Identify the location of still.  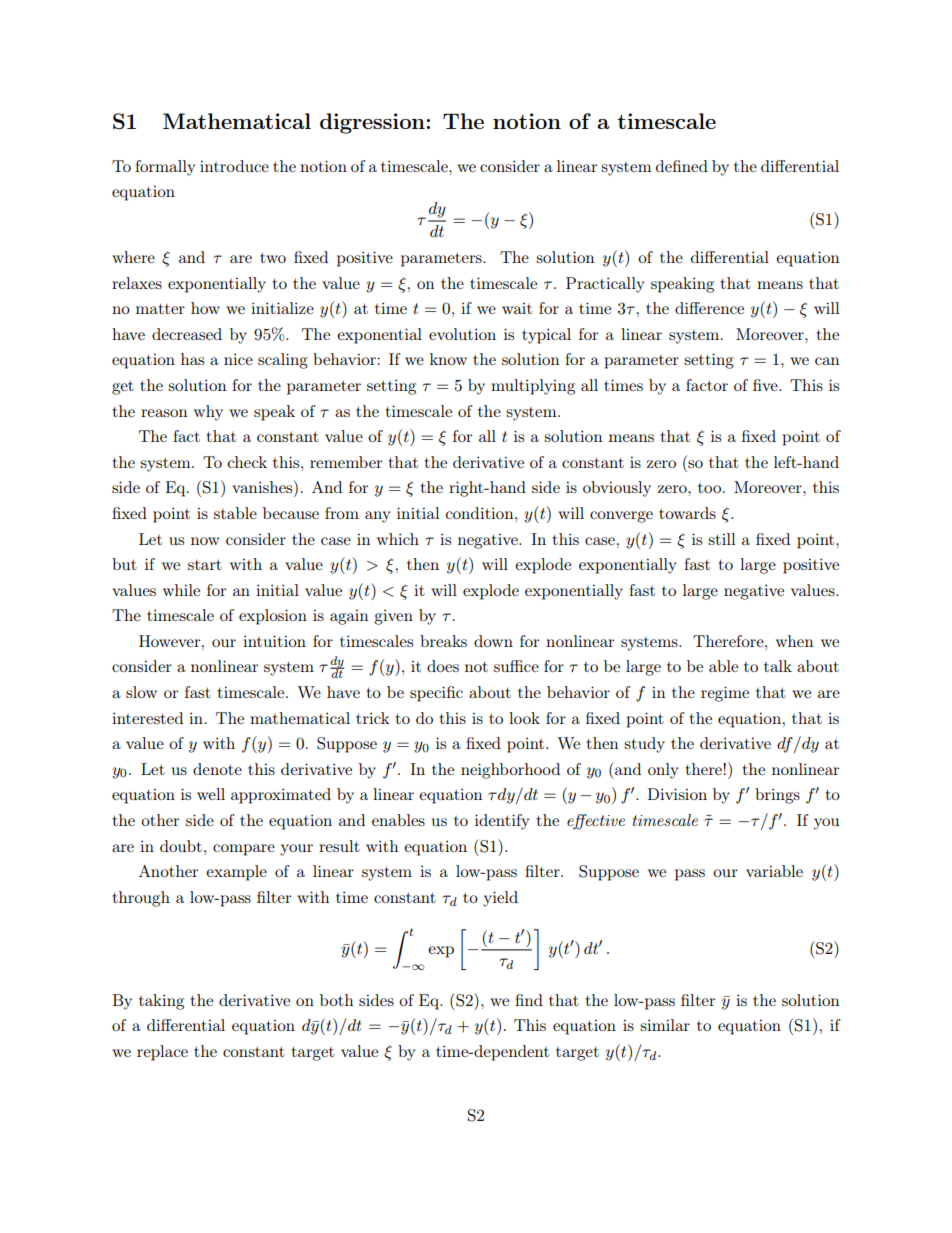
(721, 539).
